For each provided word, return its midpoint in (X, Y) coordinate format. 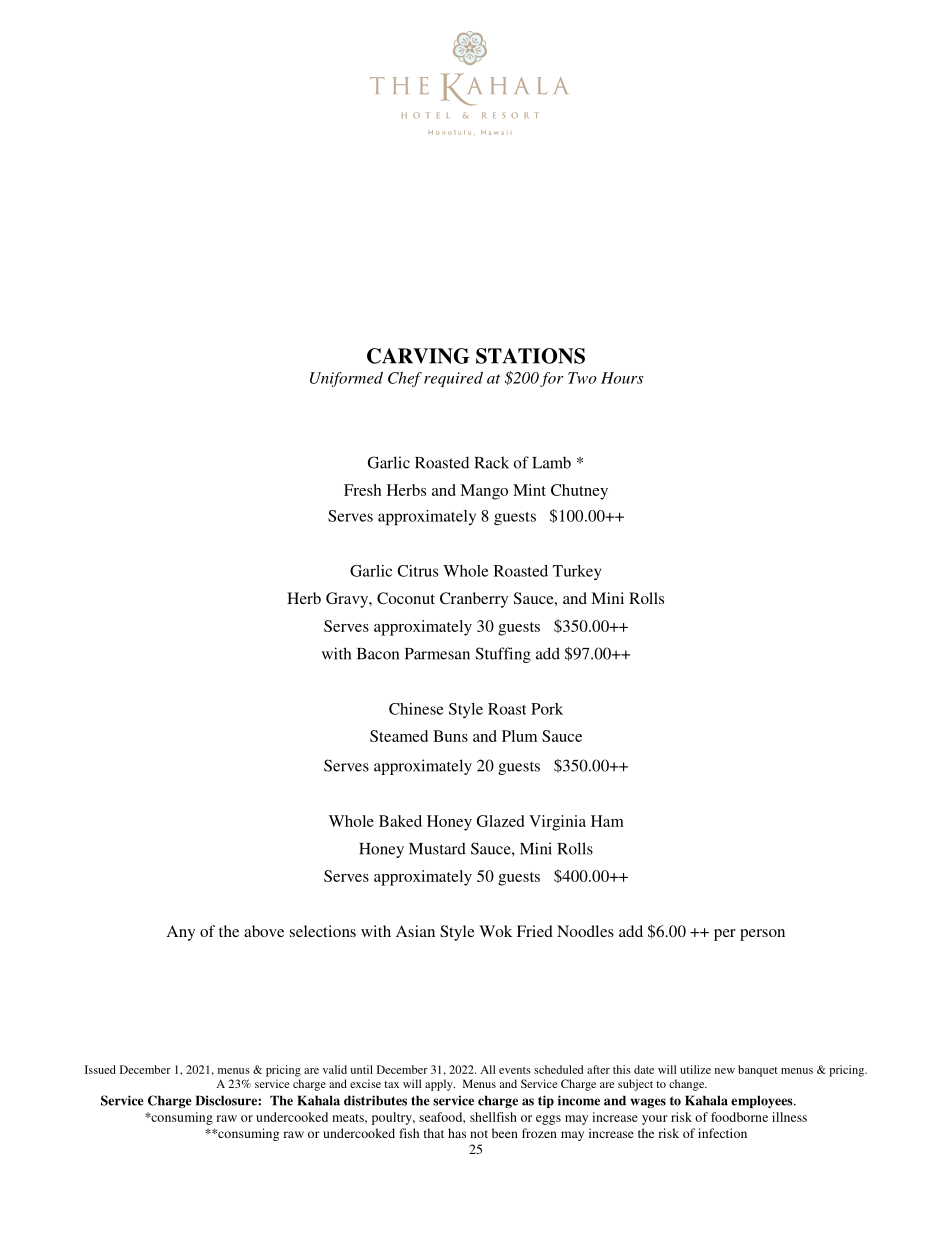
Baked (400, 821)
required (453, 379)
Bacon (378, 654)
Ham (607, 821)
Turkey (577, 572)
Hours (622, 378)
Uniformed (346, 379)
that (434, 1133)
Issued (100, 1069)
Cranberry (474, 600)
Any (181, 933)
